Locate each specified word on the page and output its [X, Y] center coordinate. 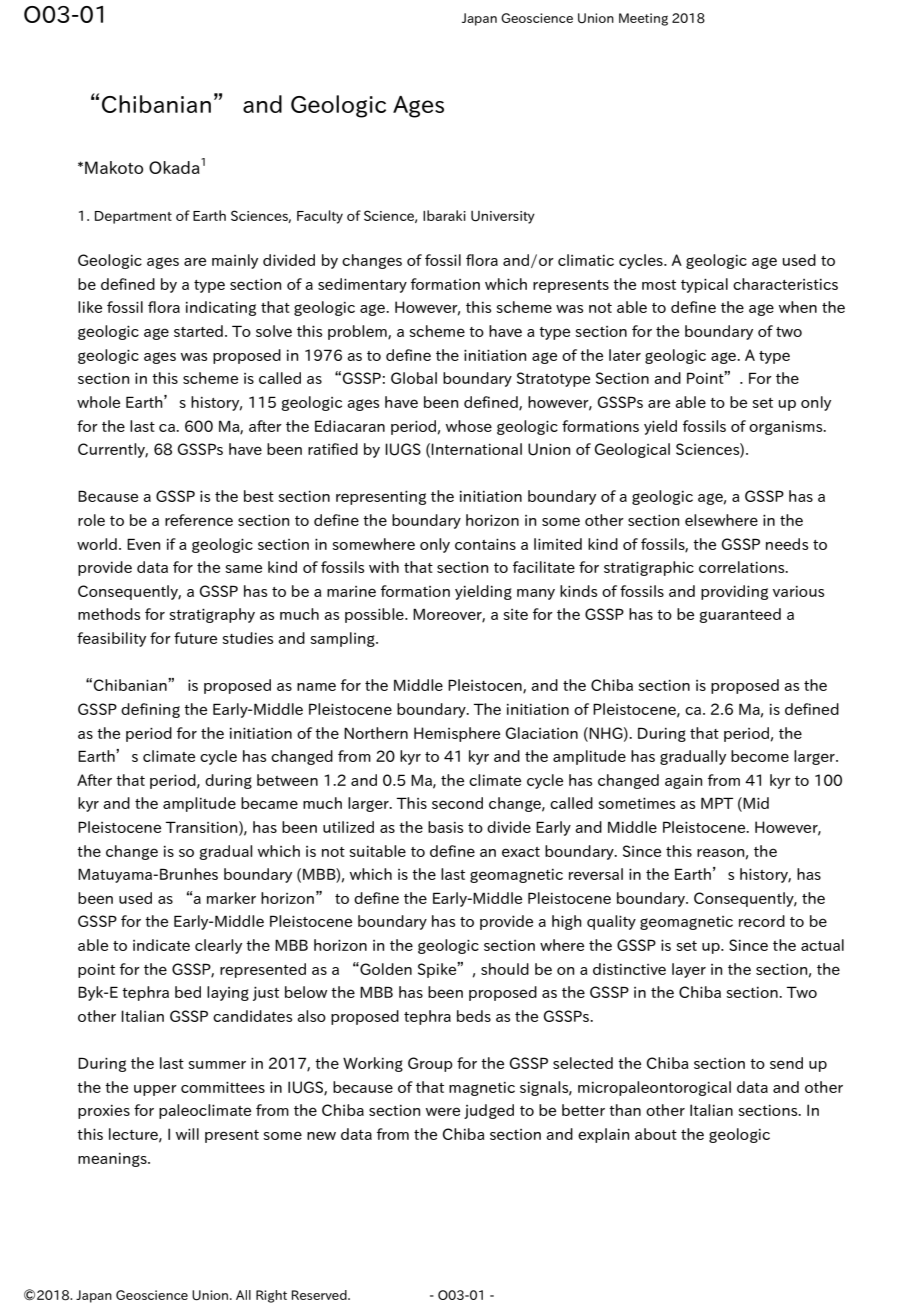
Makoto [114, 167]
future [195, 638]
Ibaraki [444, 215]
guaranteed [740, 615]
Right [271, 1296]
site [515, 614]
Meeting [643, 19]
